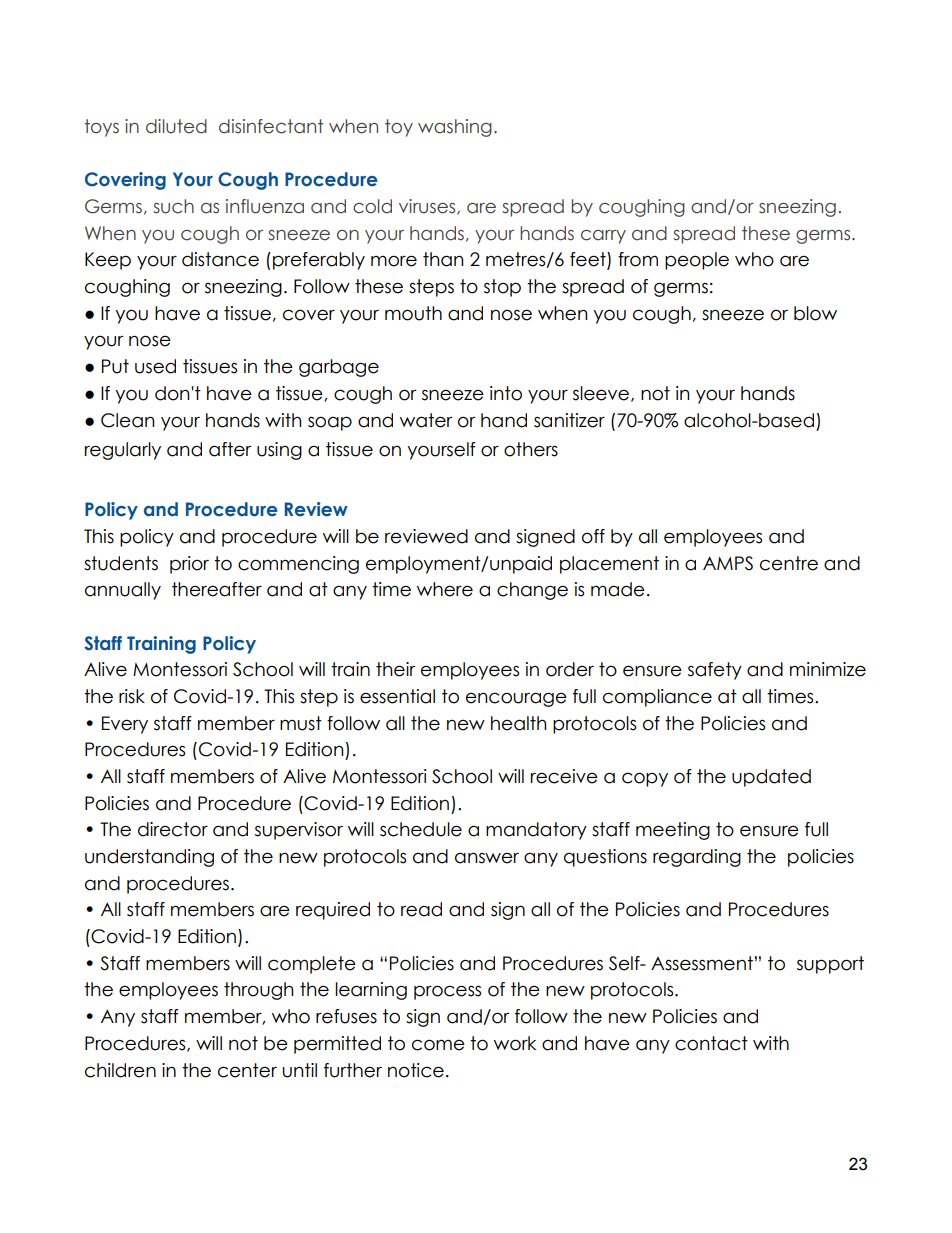 The height and width of the screenshot is (1233, 952). Describe the element at coordinates (697, 261) in the screenshot. I see `people` at that location.
